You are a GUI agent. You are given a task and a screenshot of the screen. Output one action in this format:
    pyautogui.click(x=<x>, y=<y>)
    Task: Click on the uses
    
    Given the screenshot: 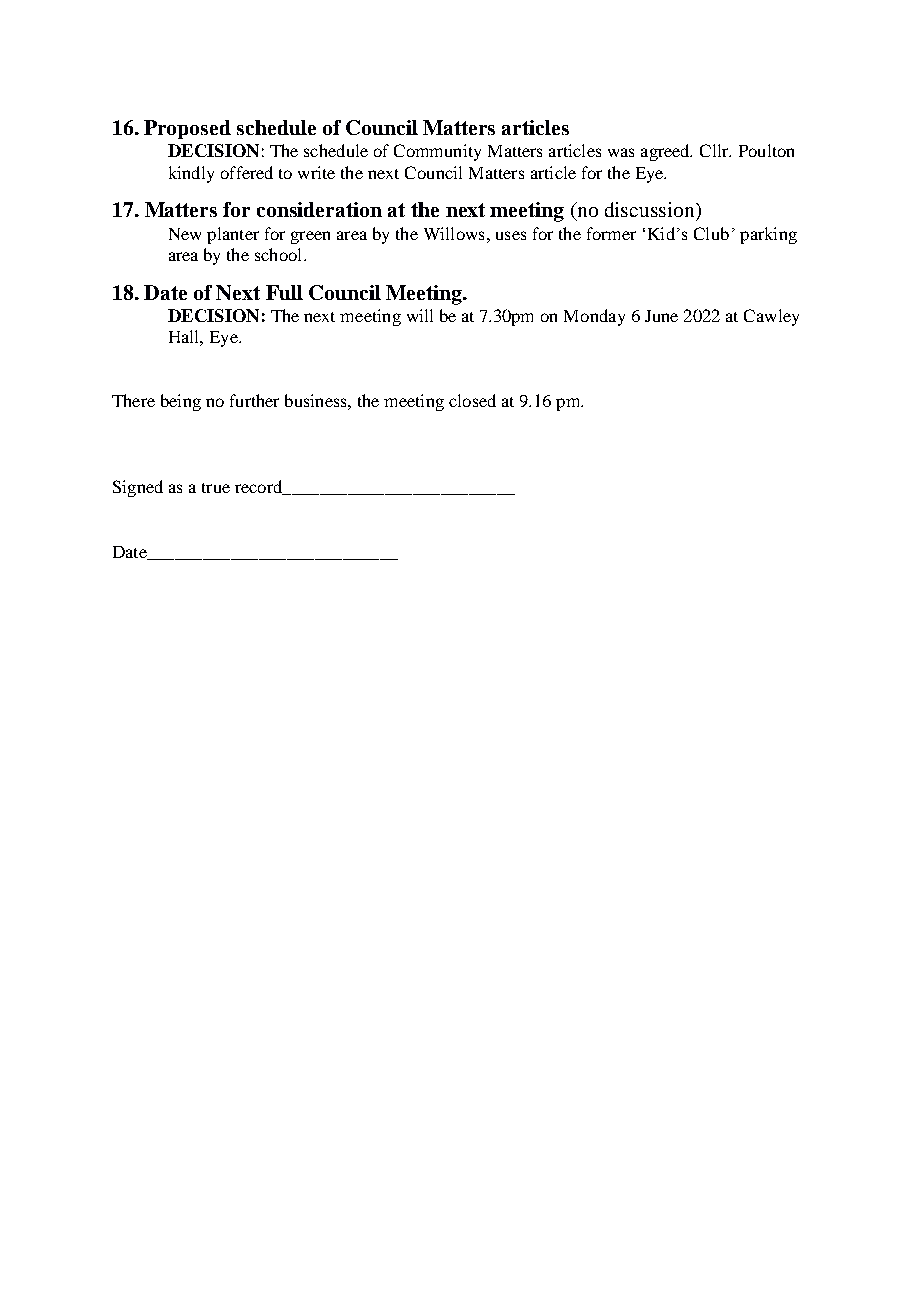 What is the action you would take?
    pyautogui.click(x=511, y=235)
